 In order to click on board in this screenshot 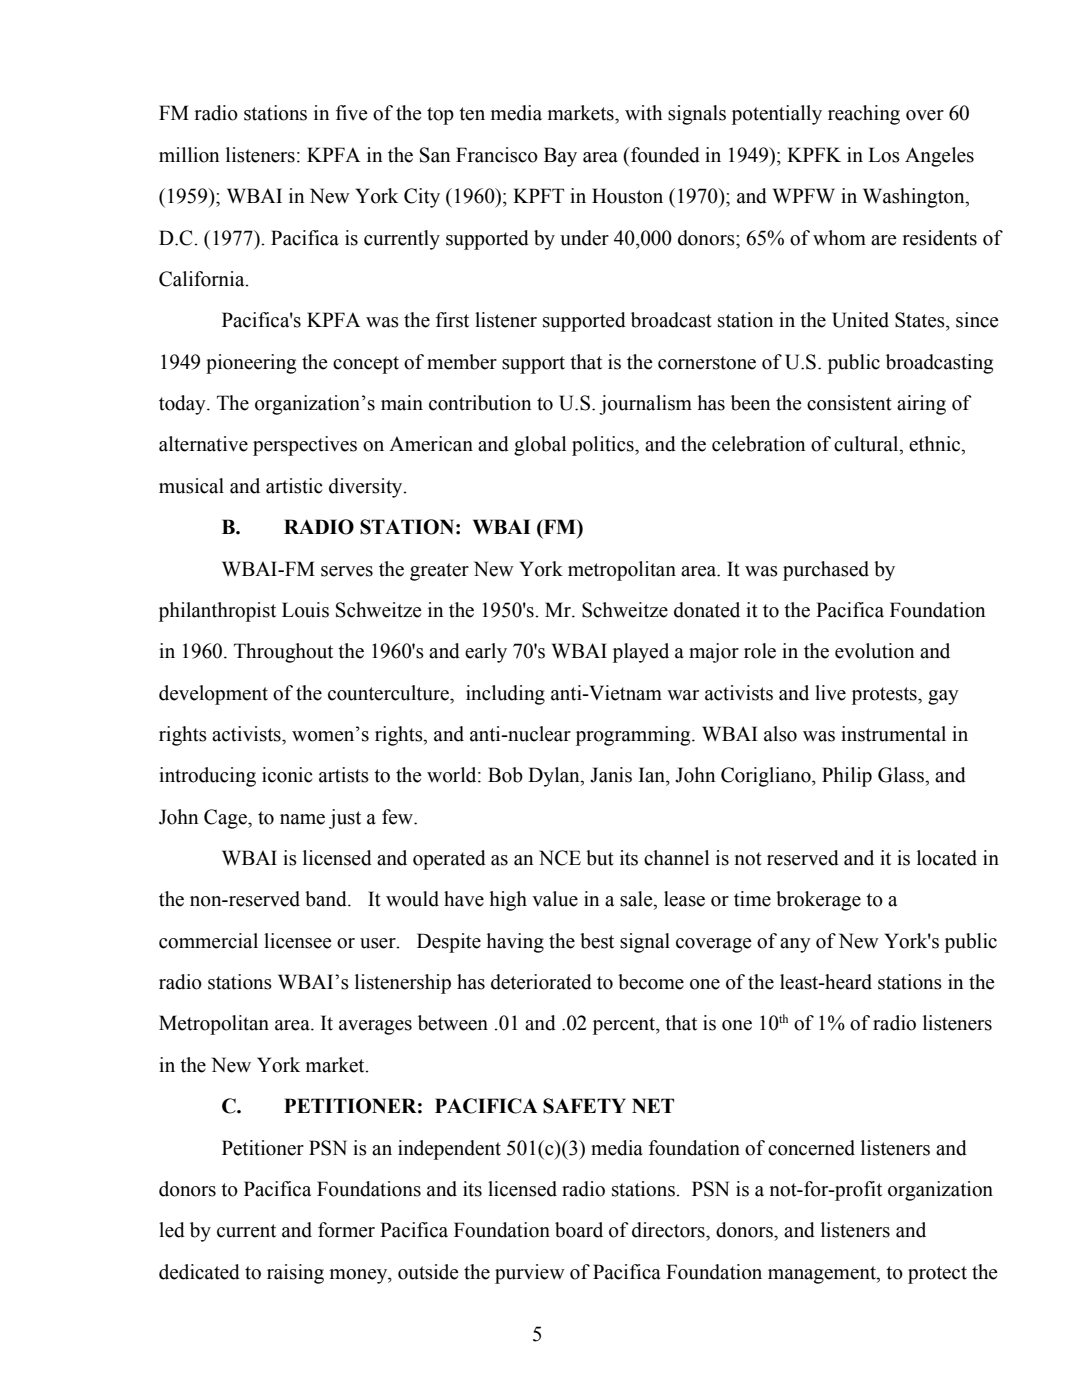, I will do `click(579, 1230)`.
